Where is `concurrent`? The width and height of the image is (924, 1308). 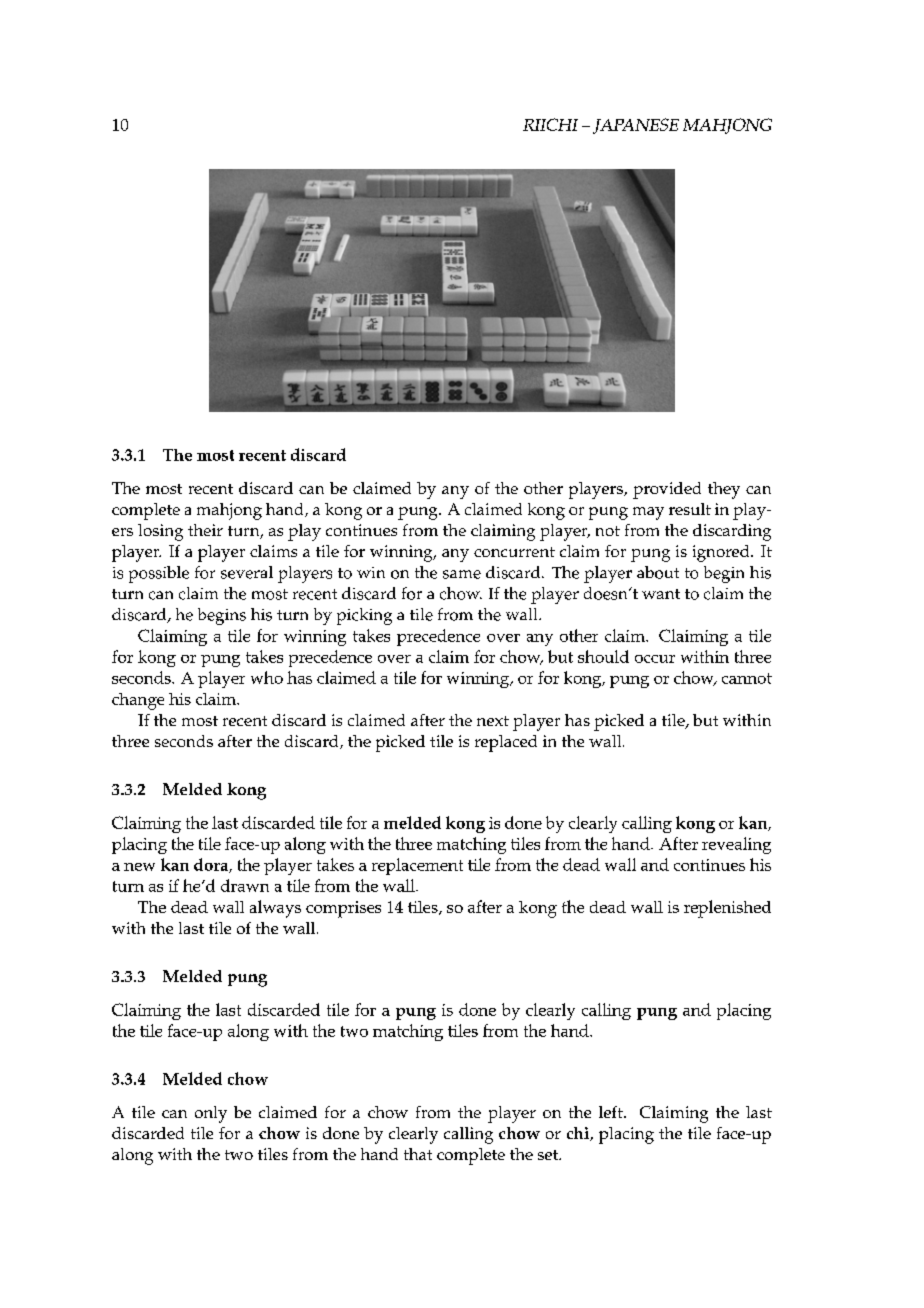
concurrent is located at coordinates (514, 552).
